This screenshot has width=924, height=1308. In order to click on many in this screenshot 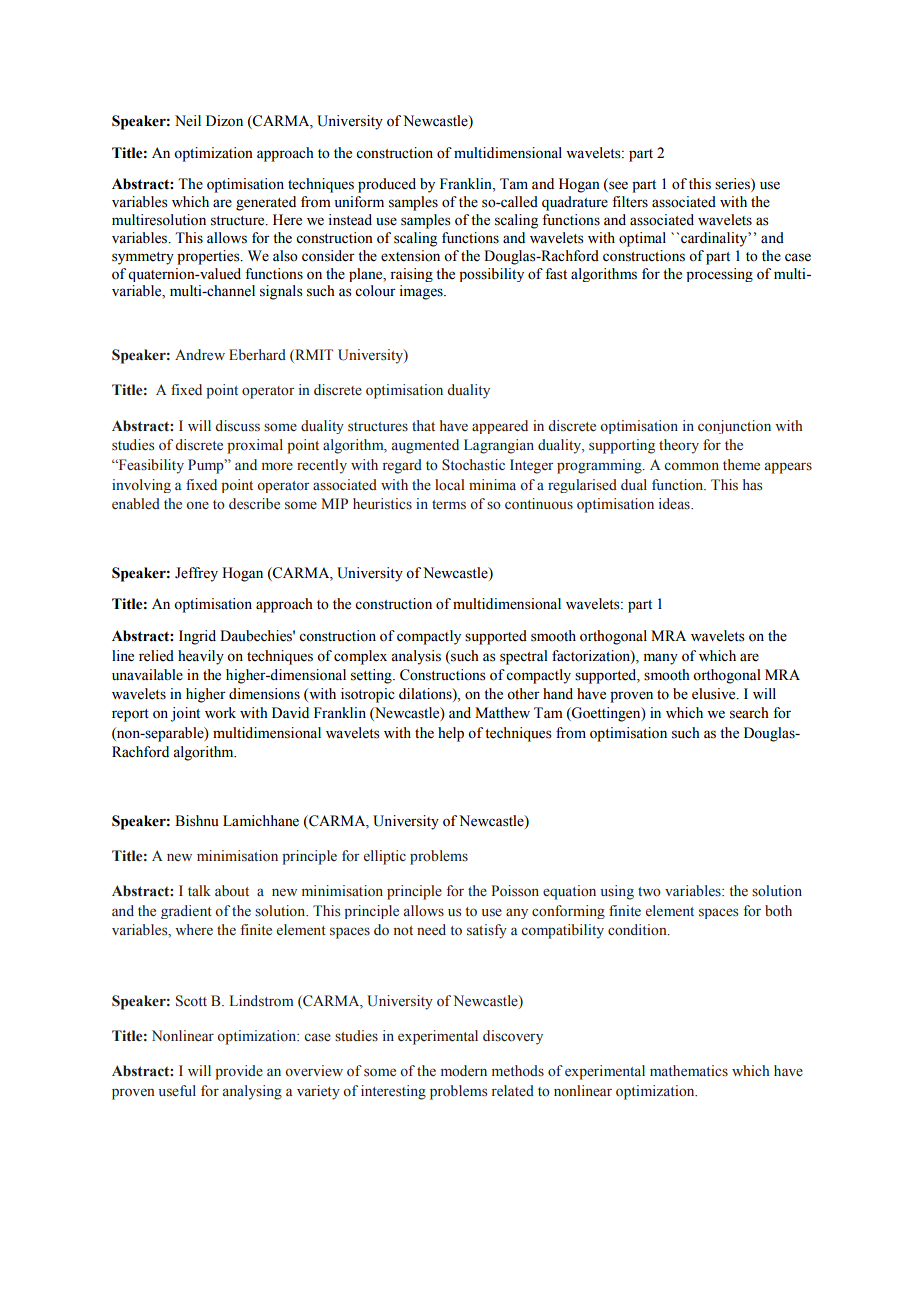, I will do `click(661, 659)`.
